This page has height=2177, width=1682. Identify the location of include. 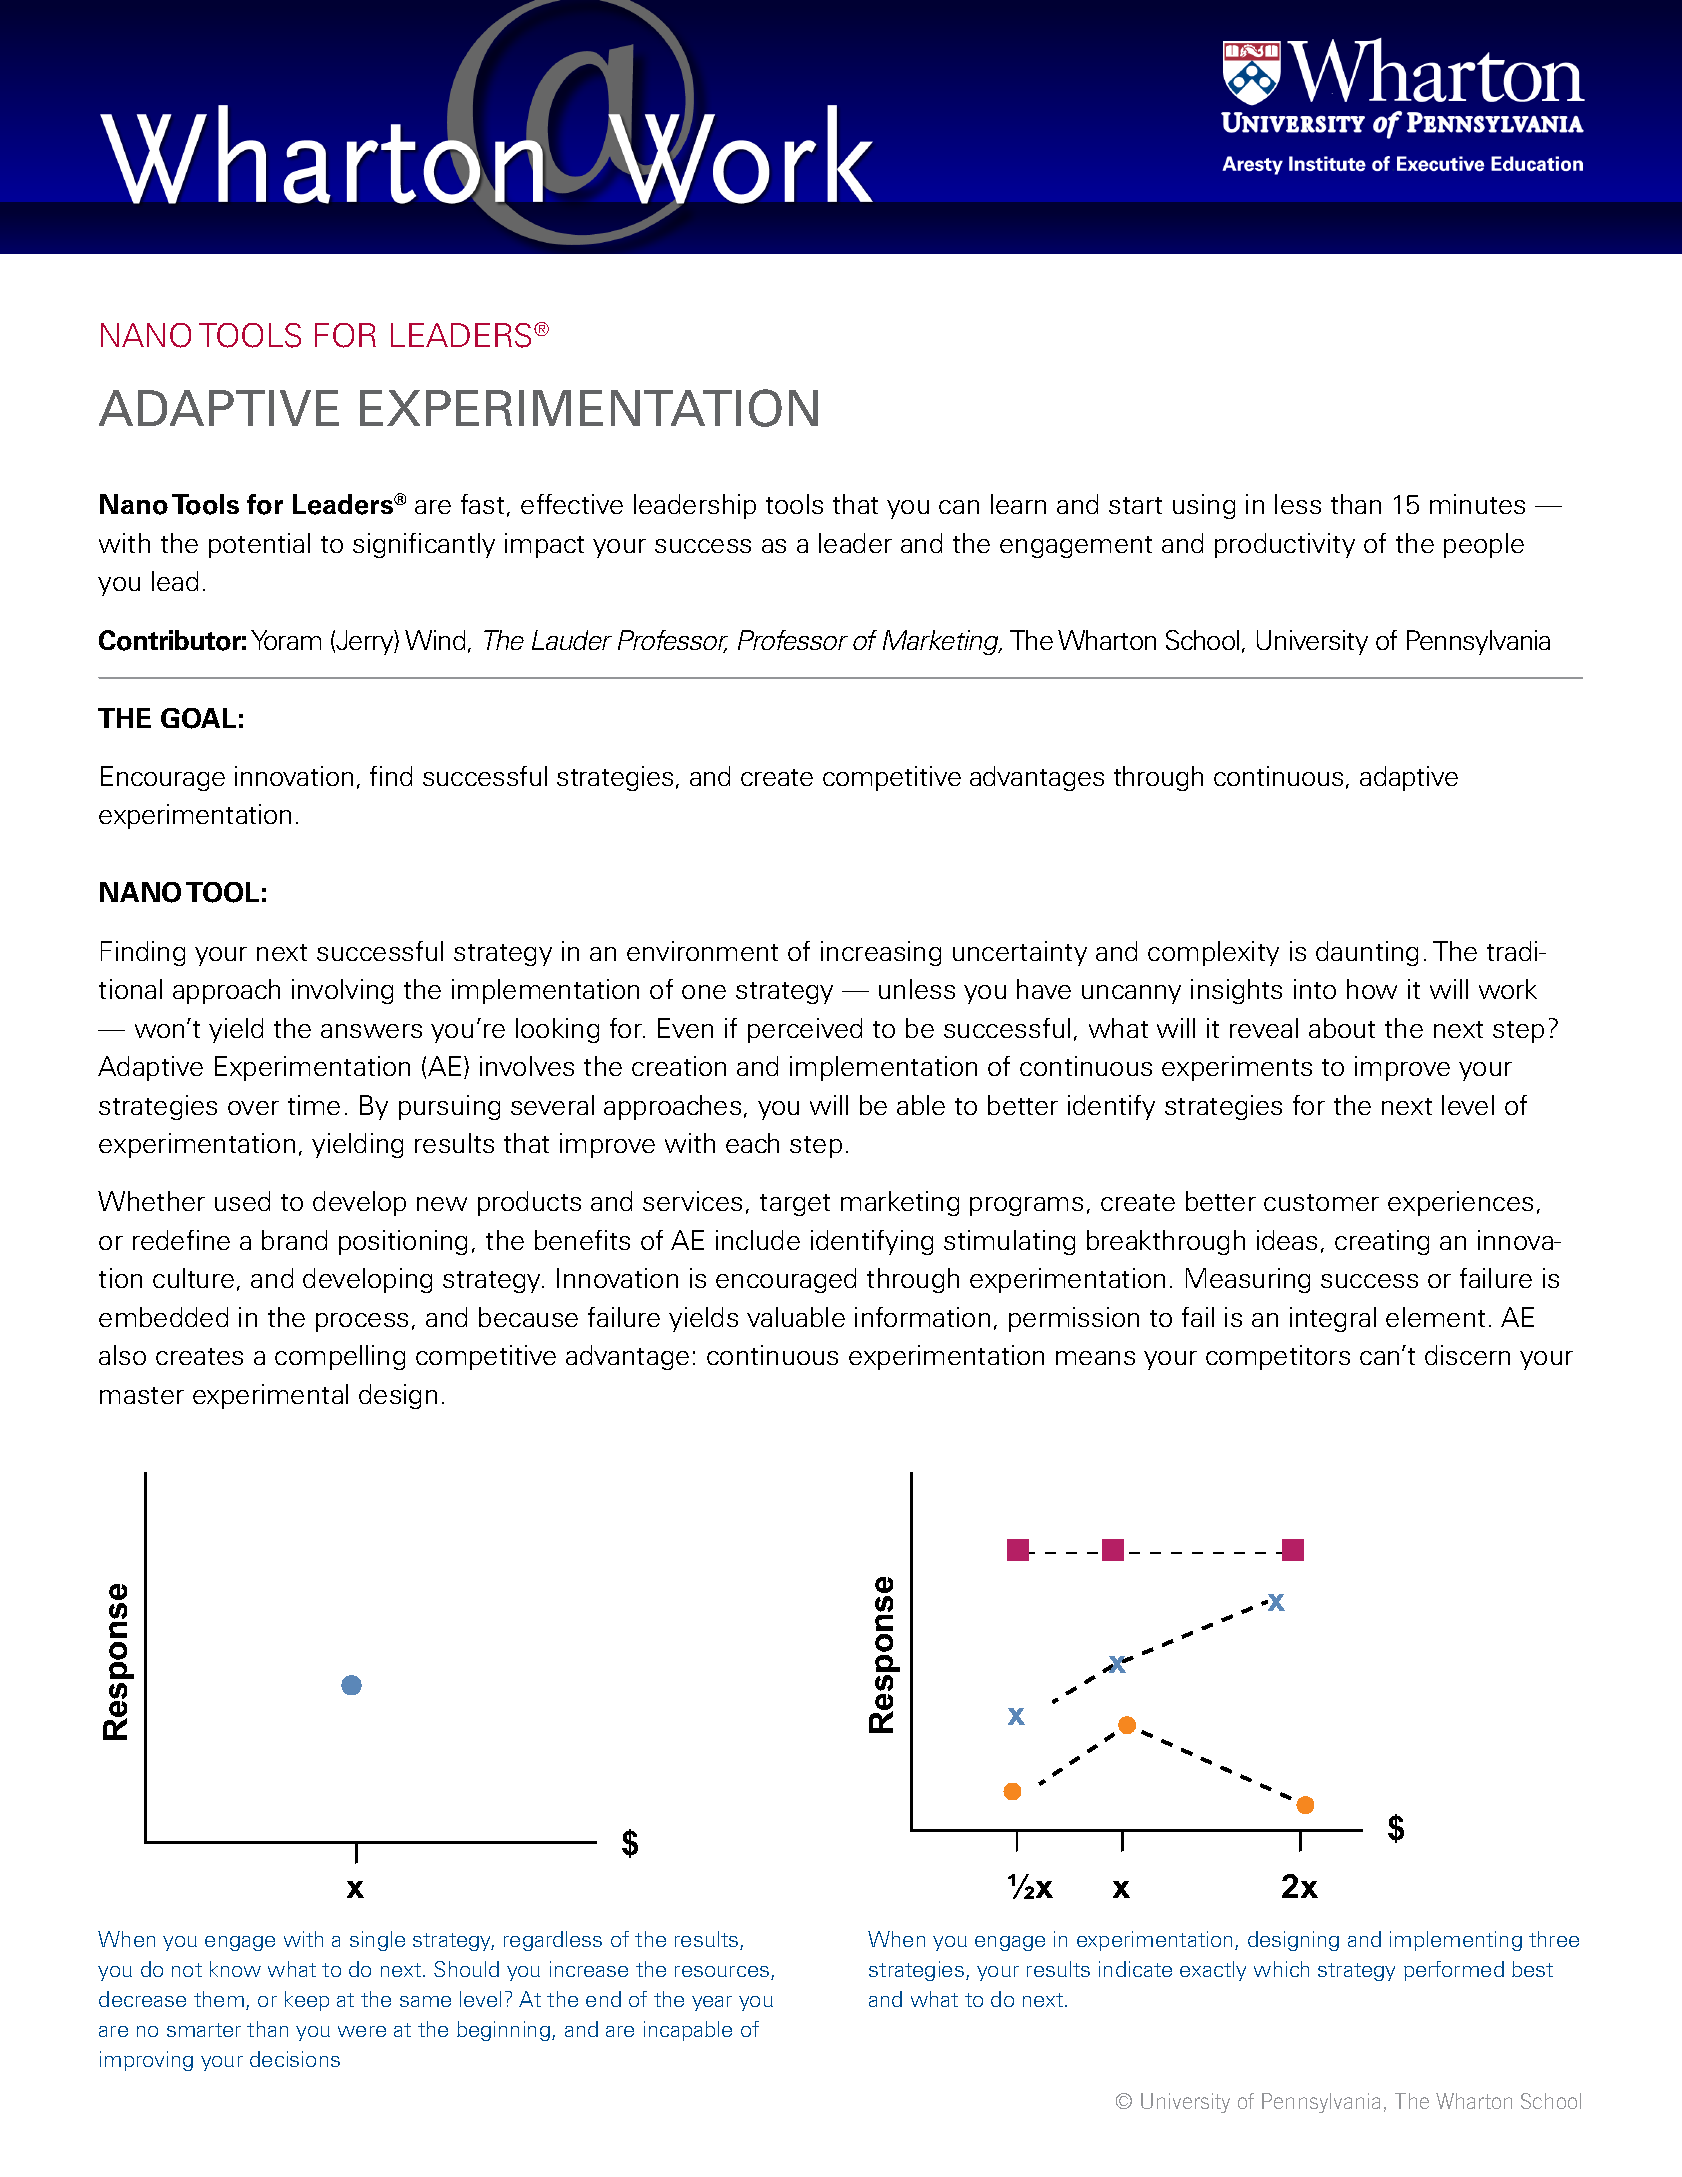
(758, 1240).
